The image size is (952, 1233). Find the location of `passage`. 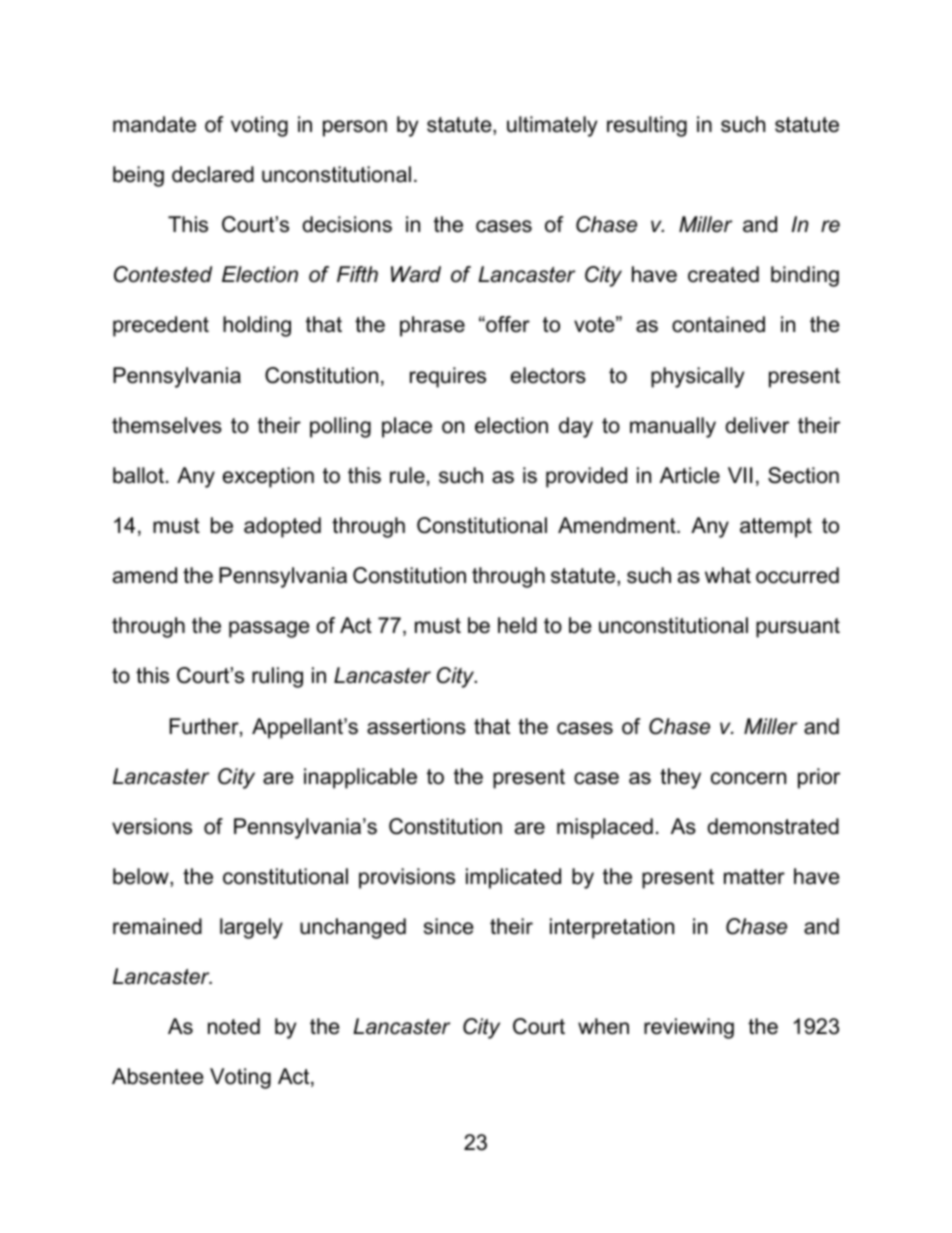

passage is located at coordinates (269, 629).
